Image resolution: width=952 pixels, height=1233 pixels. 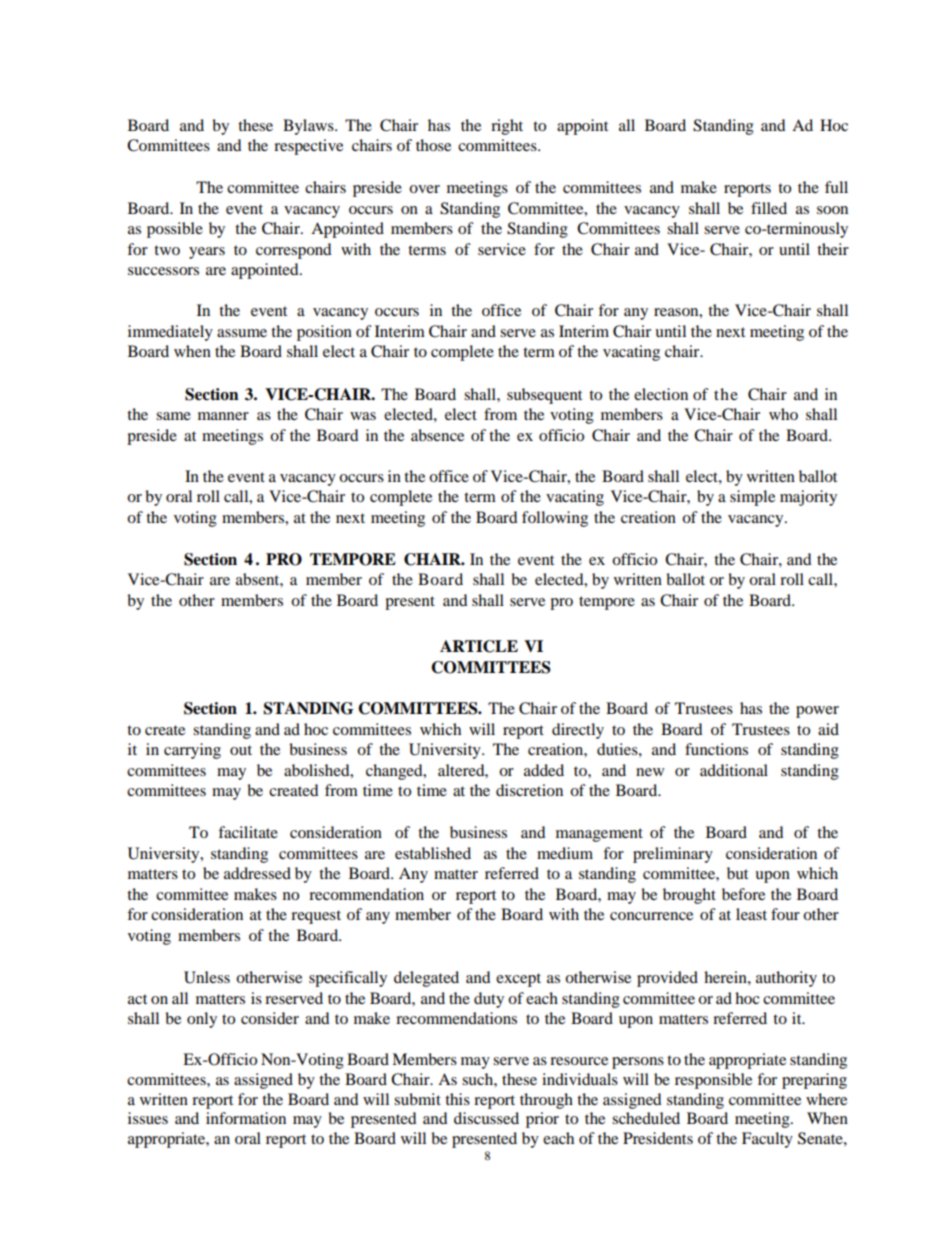 I want to click on facilitate, so click(x=248, y=832).
